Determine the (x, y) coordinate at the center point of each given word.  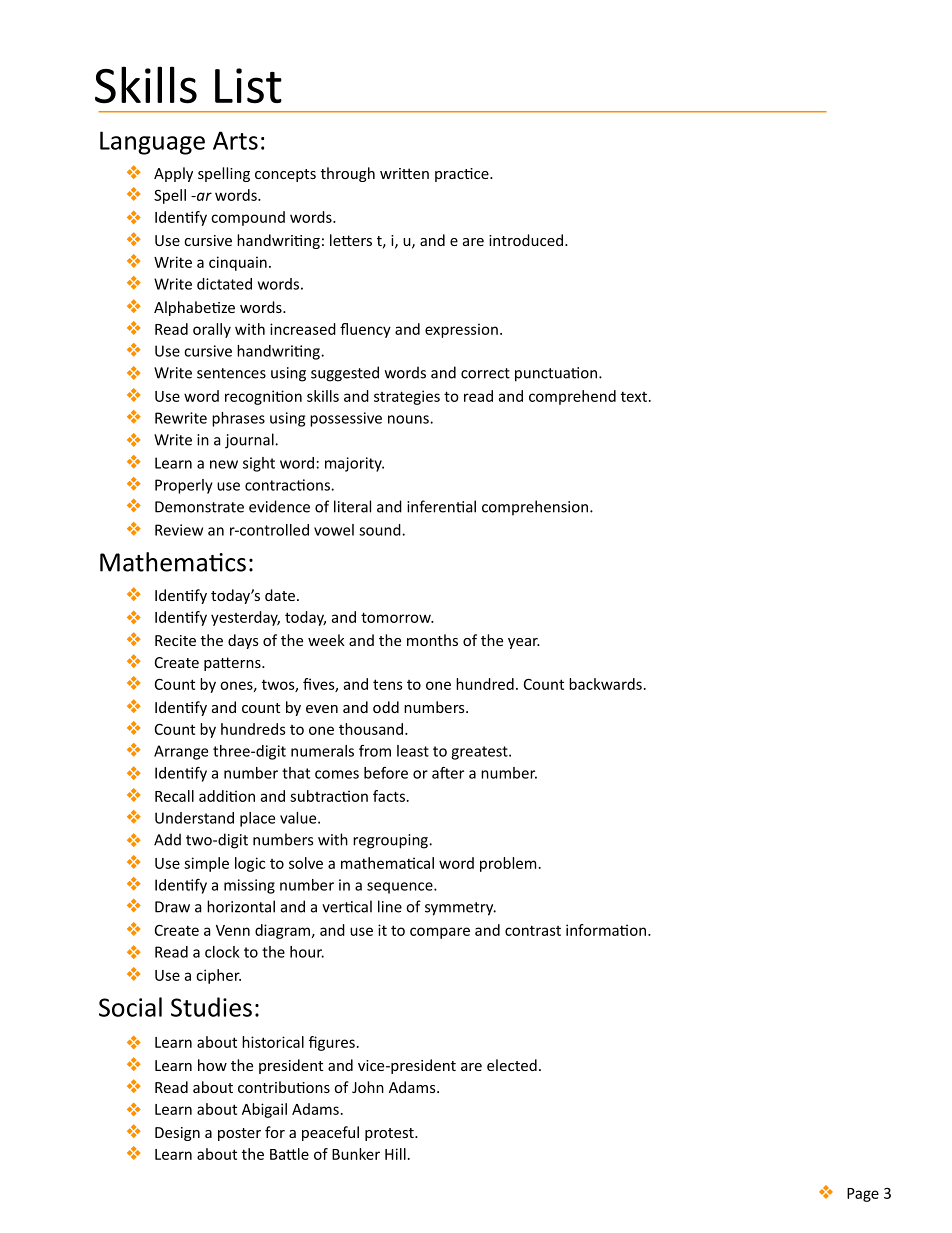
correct (485, 373)
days (243, 641)
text (634, 396)
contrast (533, 930)
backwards (605, 684)
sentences (231, 373)
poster (239, 1134)
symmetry (460, 909)
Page (863, 1195)
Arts (235, 140)
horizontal (241, 906)
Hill (395, 1154)
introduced (527, 240)
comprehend (572, 397)
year (524, 643)
